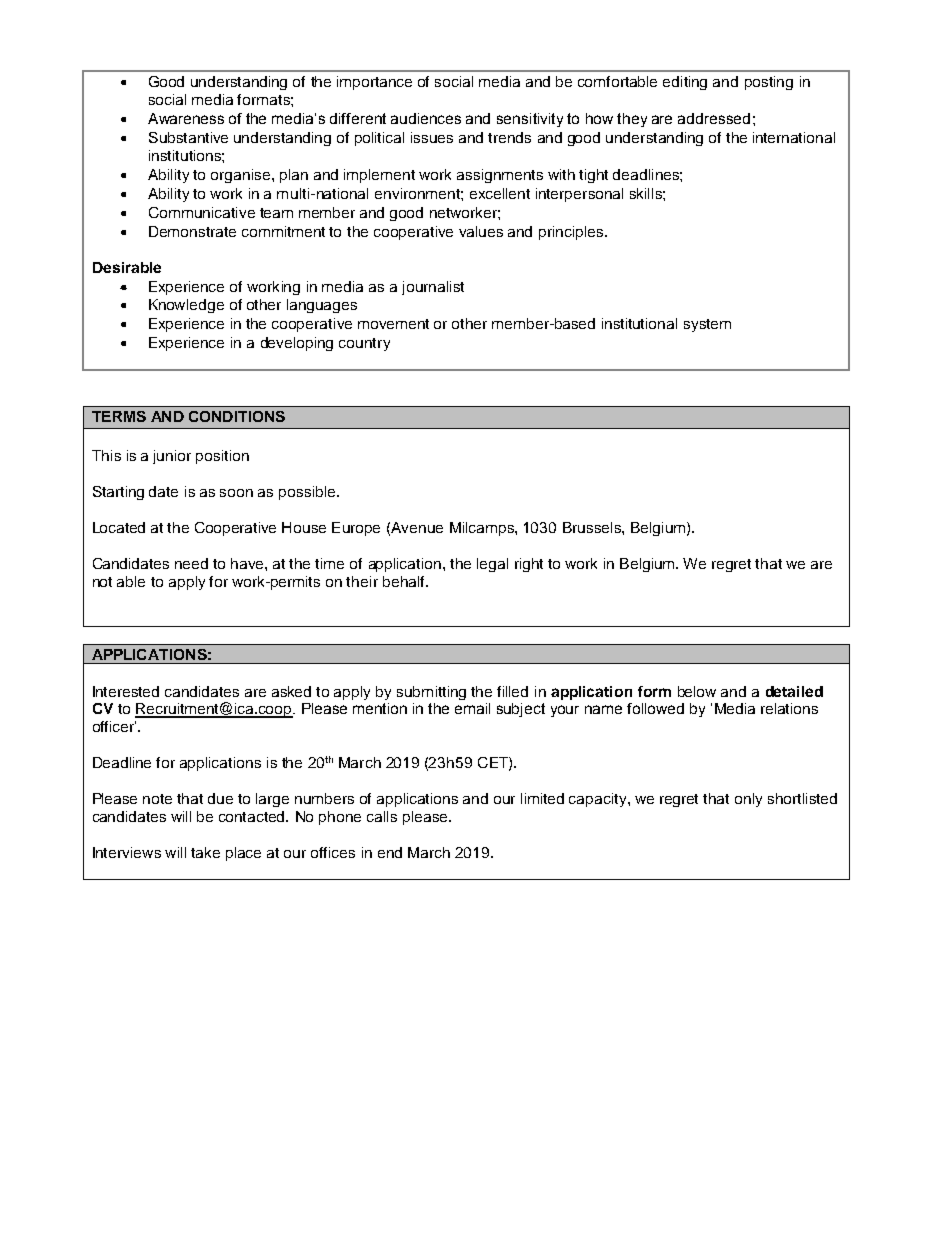 The width and height of the document is (952, 1233). Describe the element at coordinates (431, 693) in the document. I see `submitting` at that location.
